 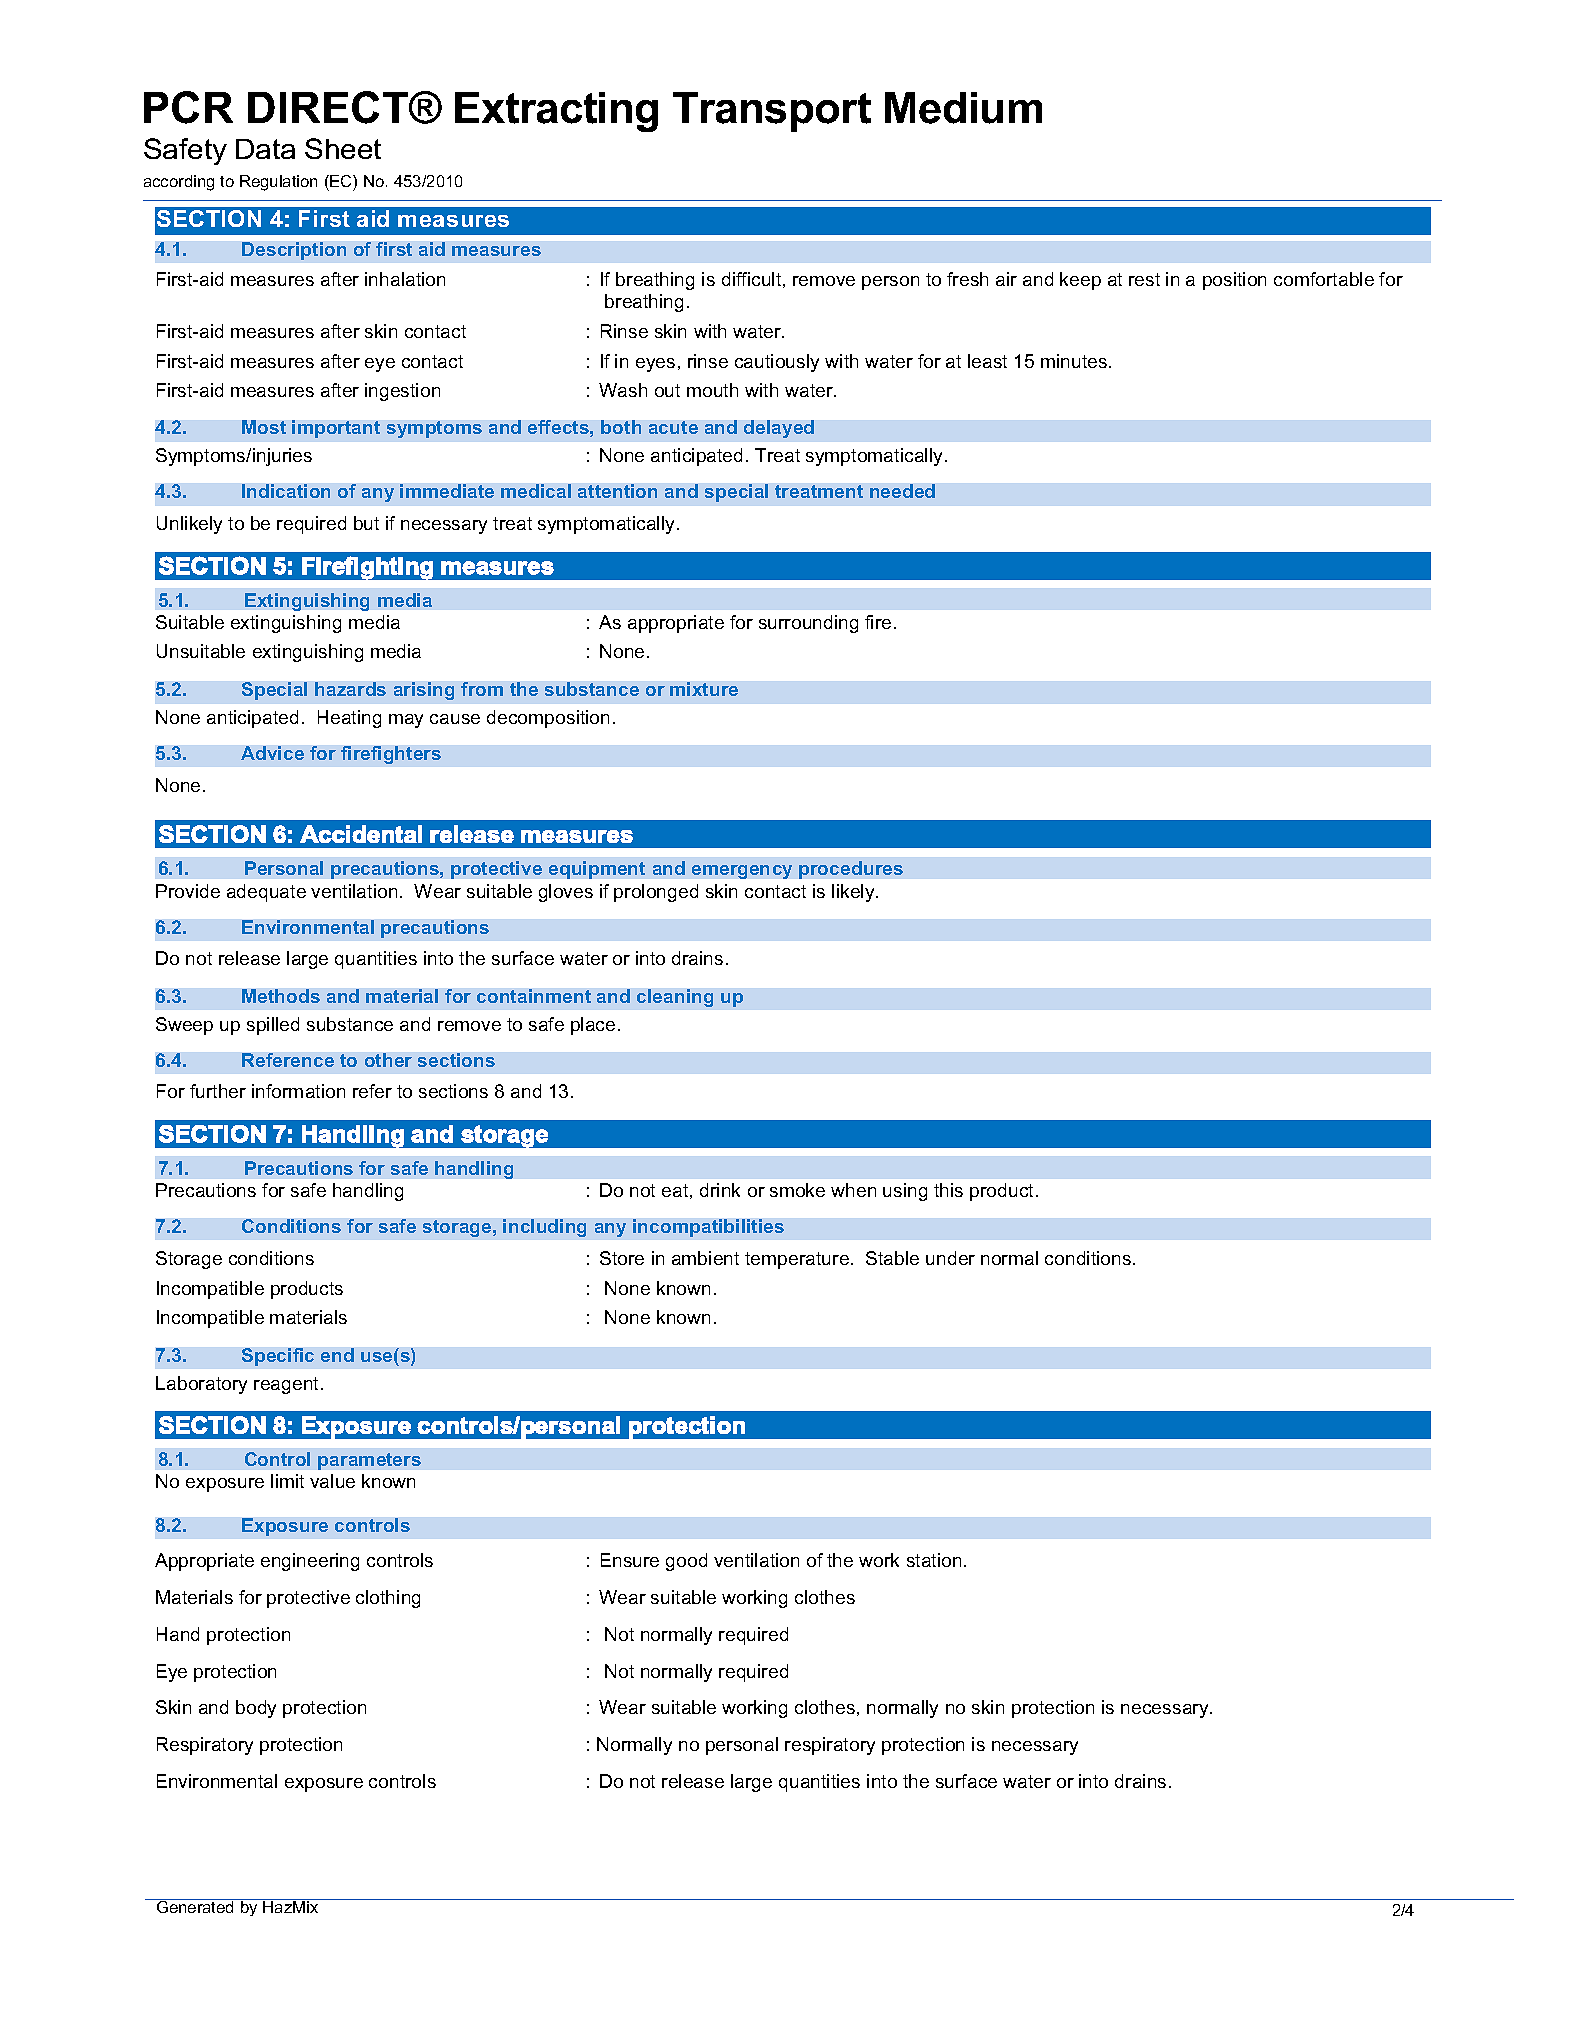 I want to click on under, so click(x=950, y=1258).
